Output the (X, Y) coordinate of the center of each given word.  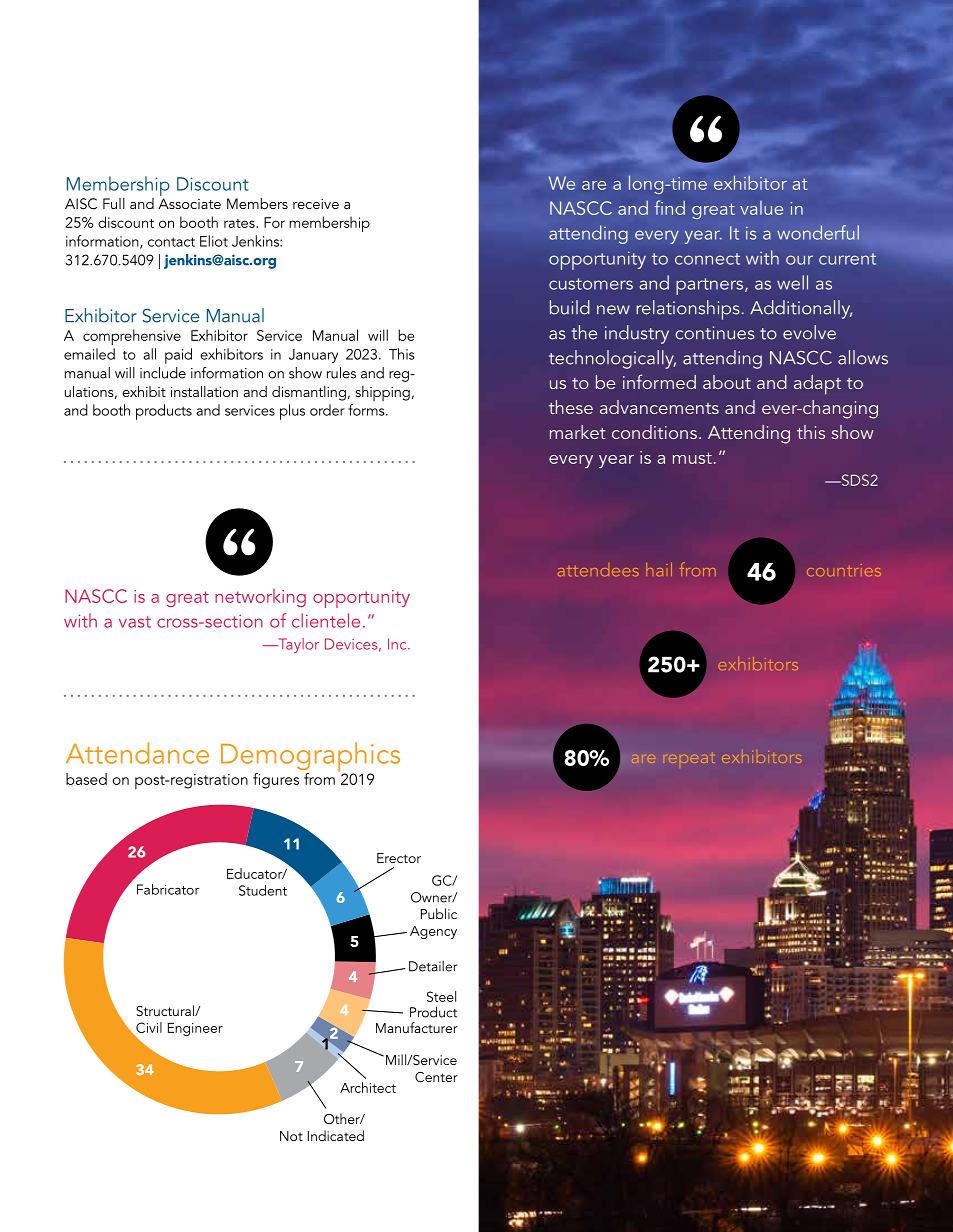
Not (291, 1136)
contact (171, 242)
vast (135, 622)
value (761, 208)
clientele (326, 620)
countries (844, 570)
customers (591, 284)
